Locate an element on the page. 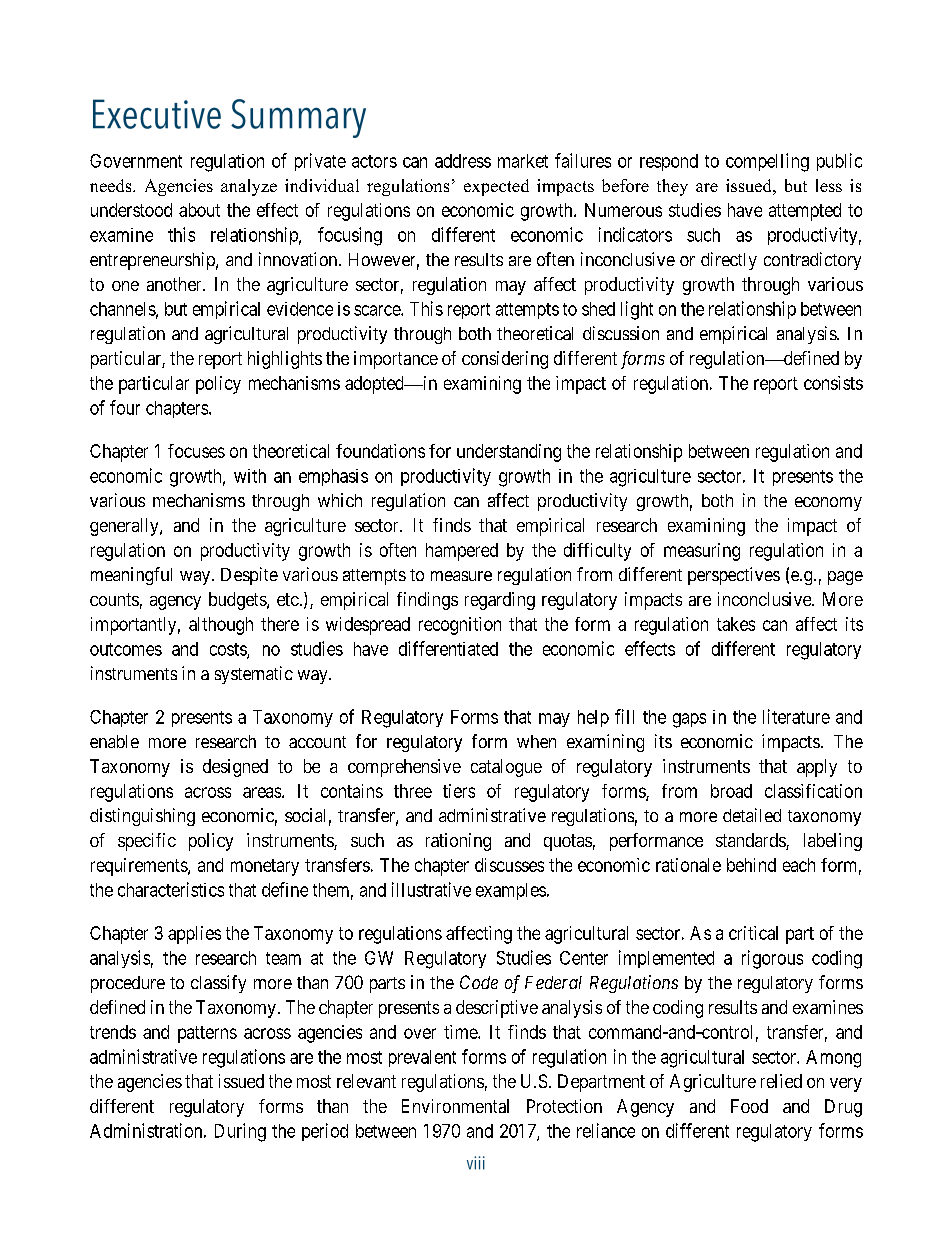 The width and height of the document is (952, 1233). expected is located at coordinates (496, 187).
